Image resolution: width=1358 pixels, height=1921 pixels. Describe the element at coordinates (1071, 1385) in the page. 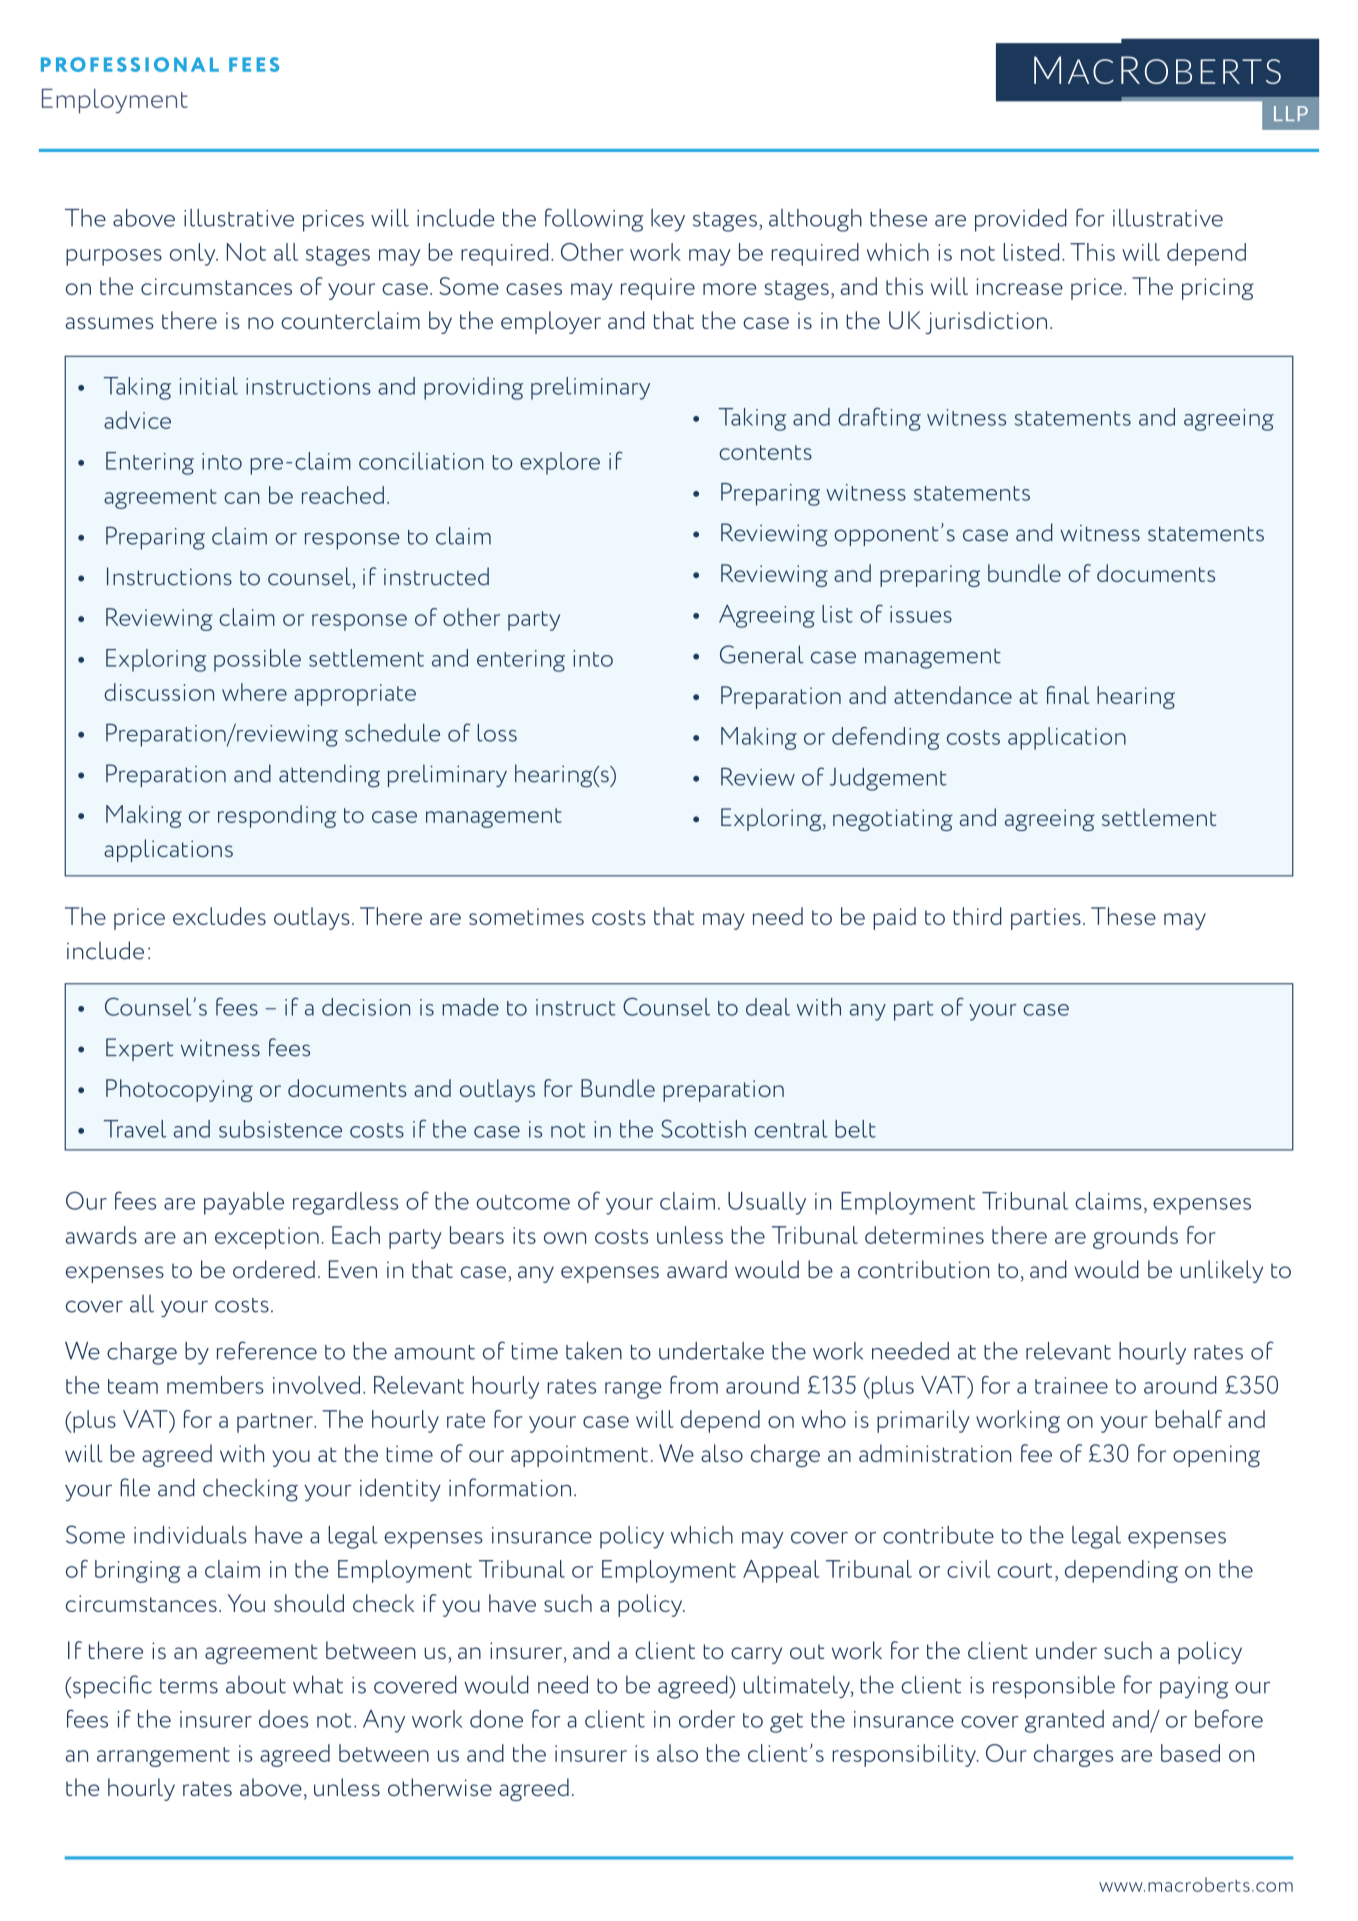

I see `trainee` at that location.
